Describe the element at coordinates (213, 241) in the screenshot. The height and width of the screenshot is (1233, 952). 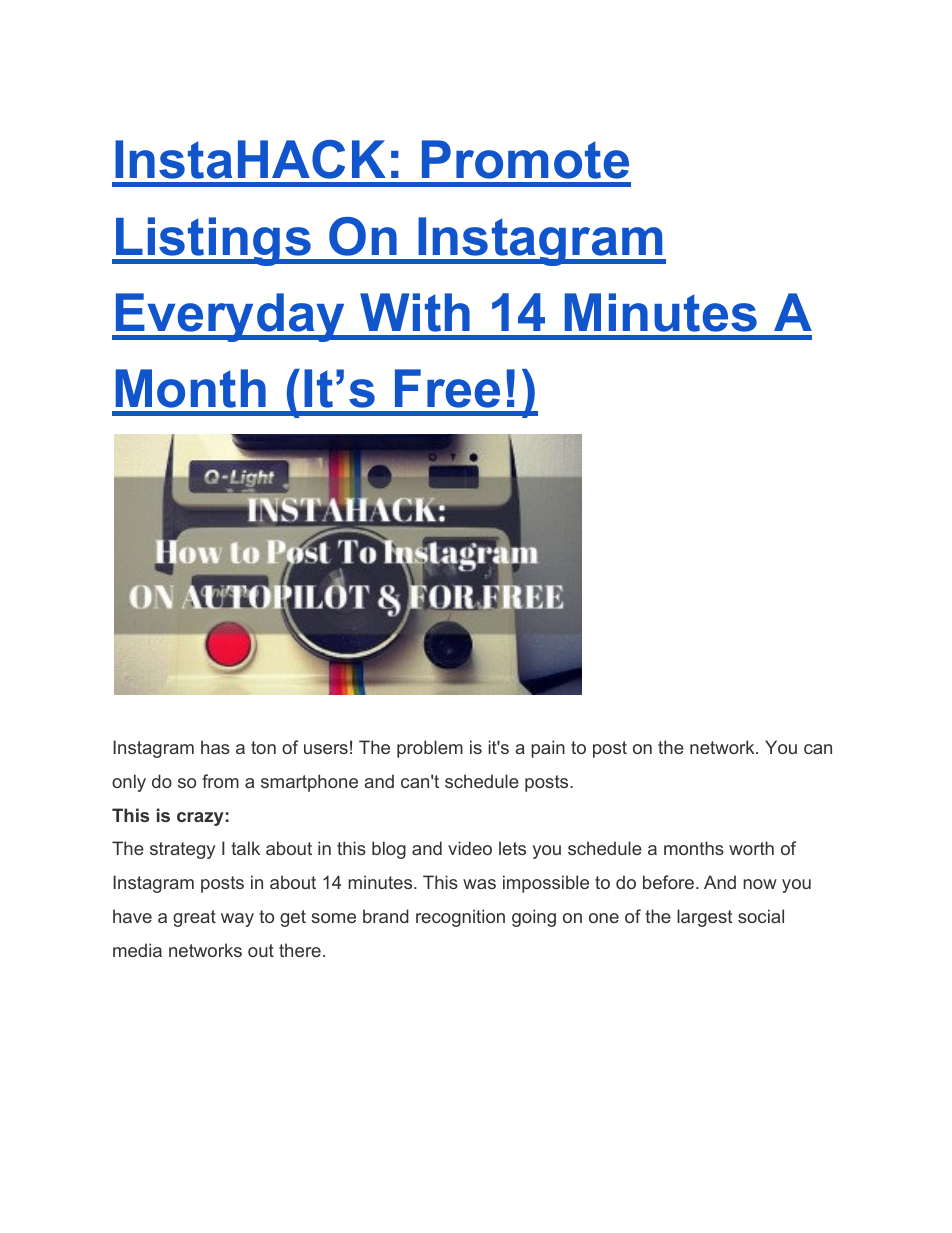
I see `Listings` at that location.
